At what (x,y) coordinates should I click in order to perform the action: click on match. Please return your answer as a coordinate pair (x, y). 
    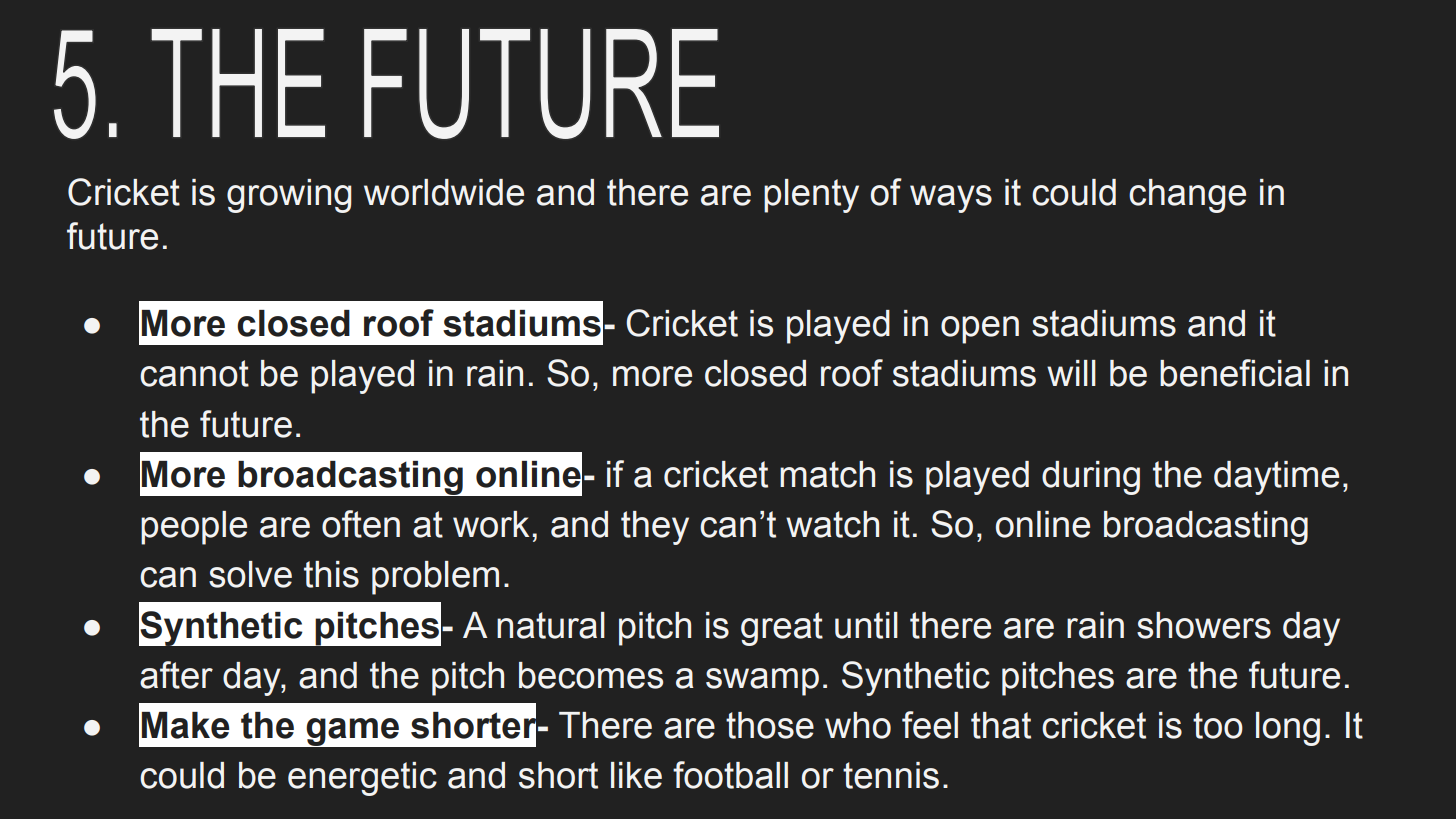
    Looking at the image, I should click on (827, 474).
